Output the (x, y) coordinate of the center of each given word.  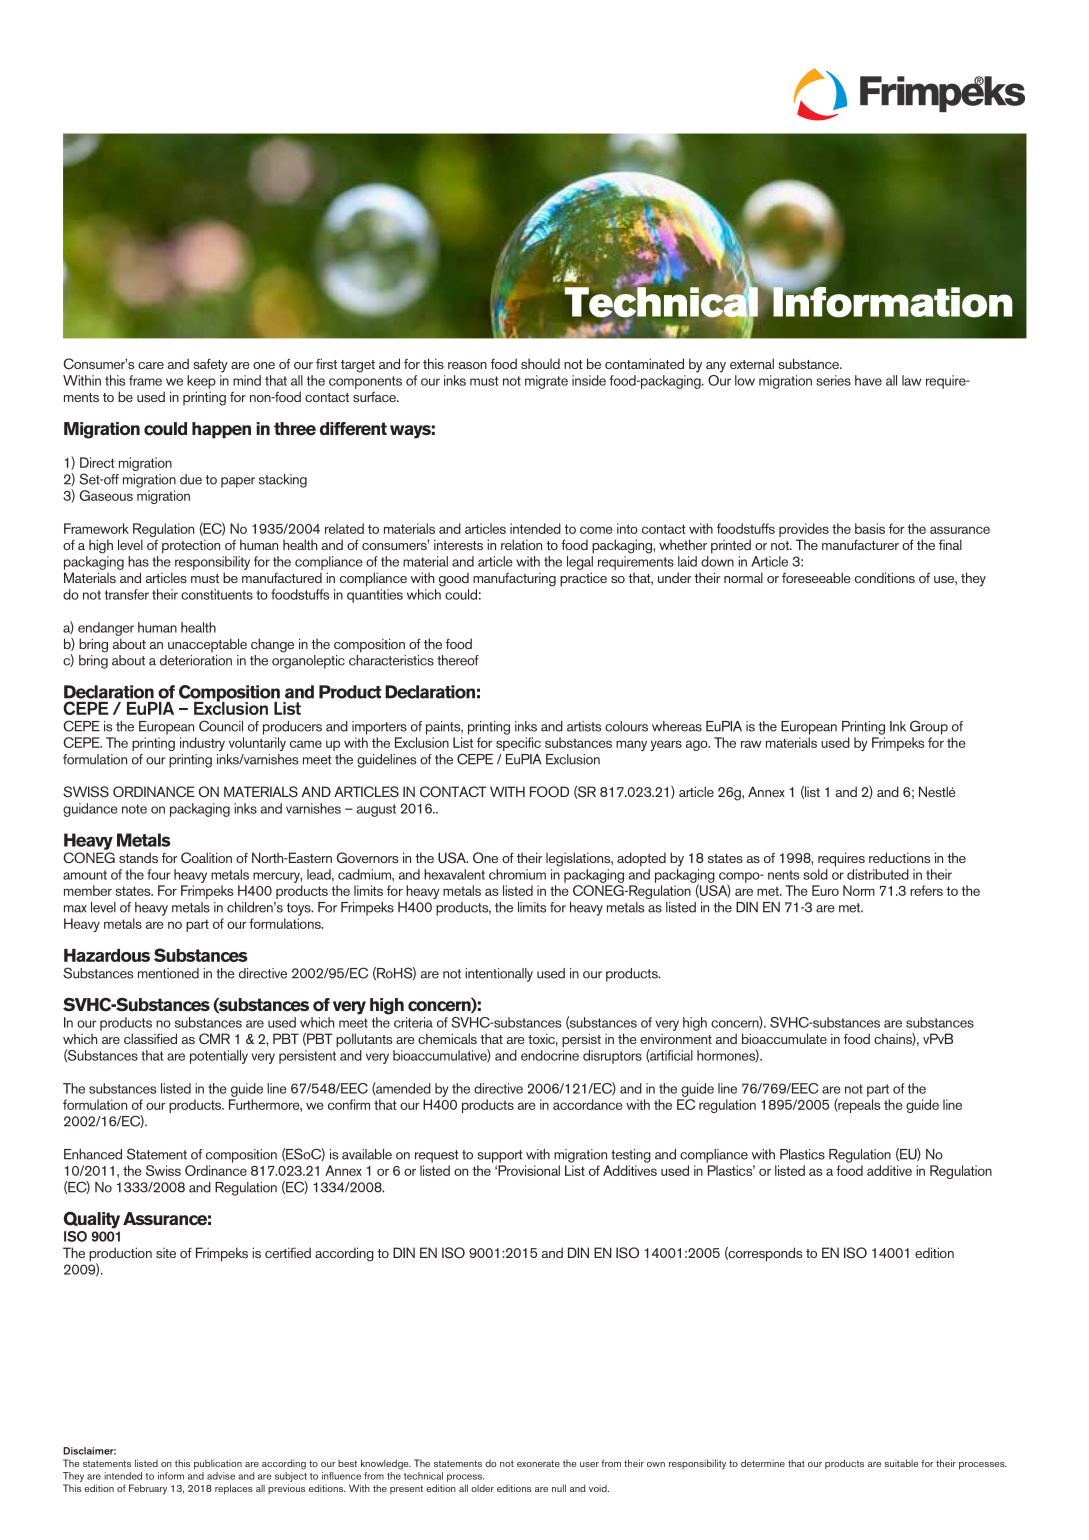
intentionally (499, 975)
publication (218, 1464)
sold (815, 874)
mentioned (168, 973)
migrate (546, 382)
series (833, 380)
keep (201, 382)
